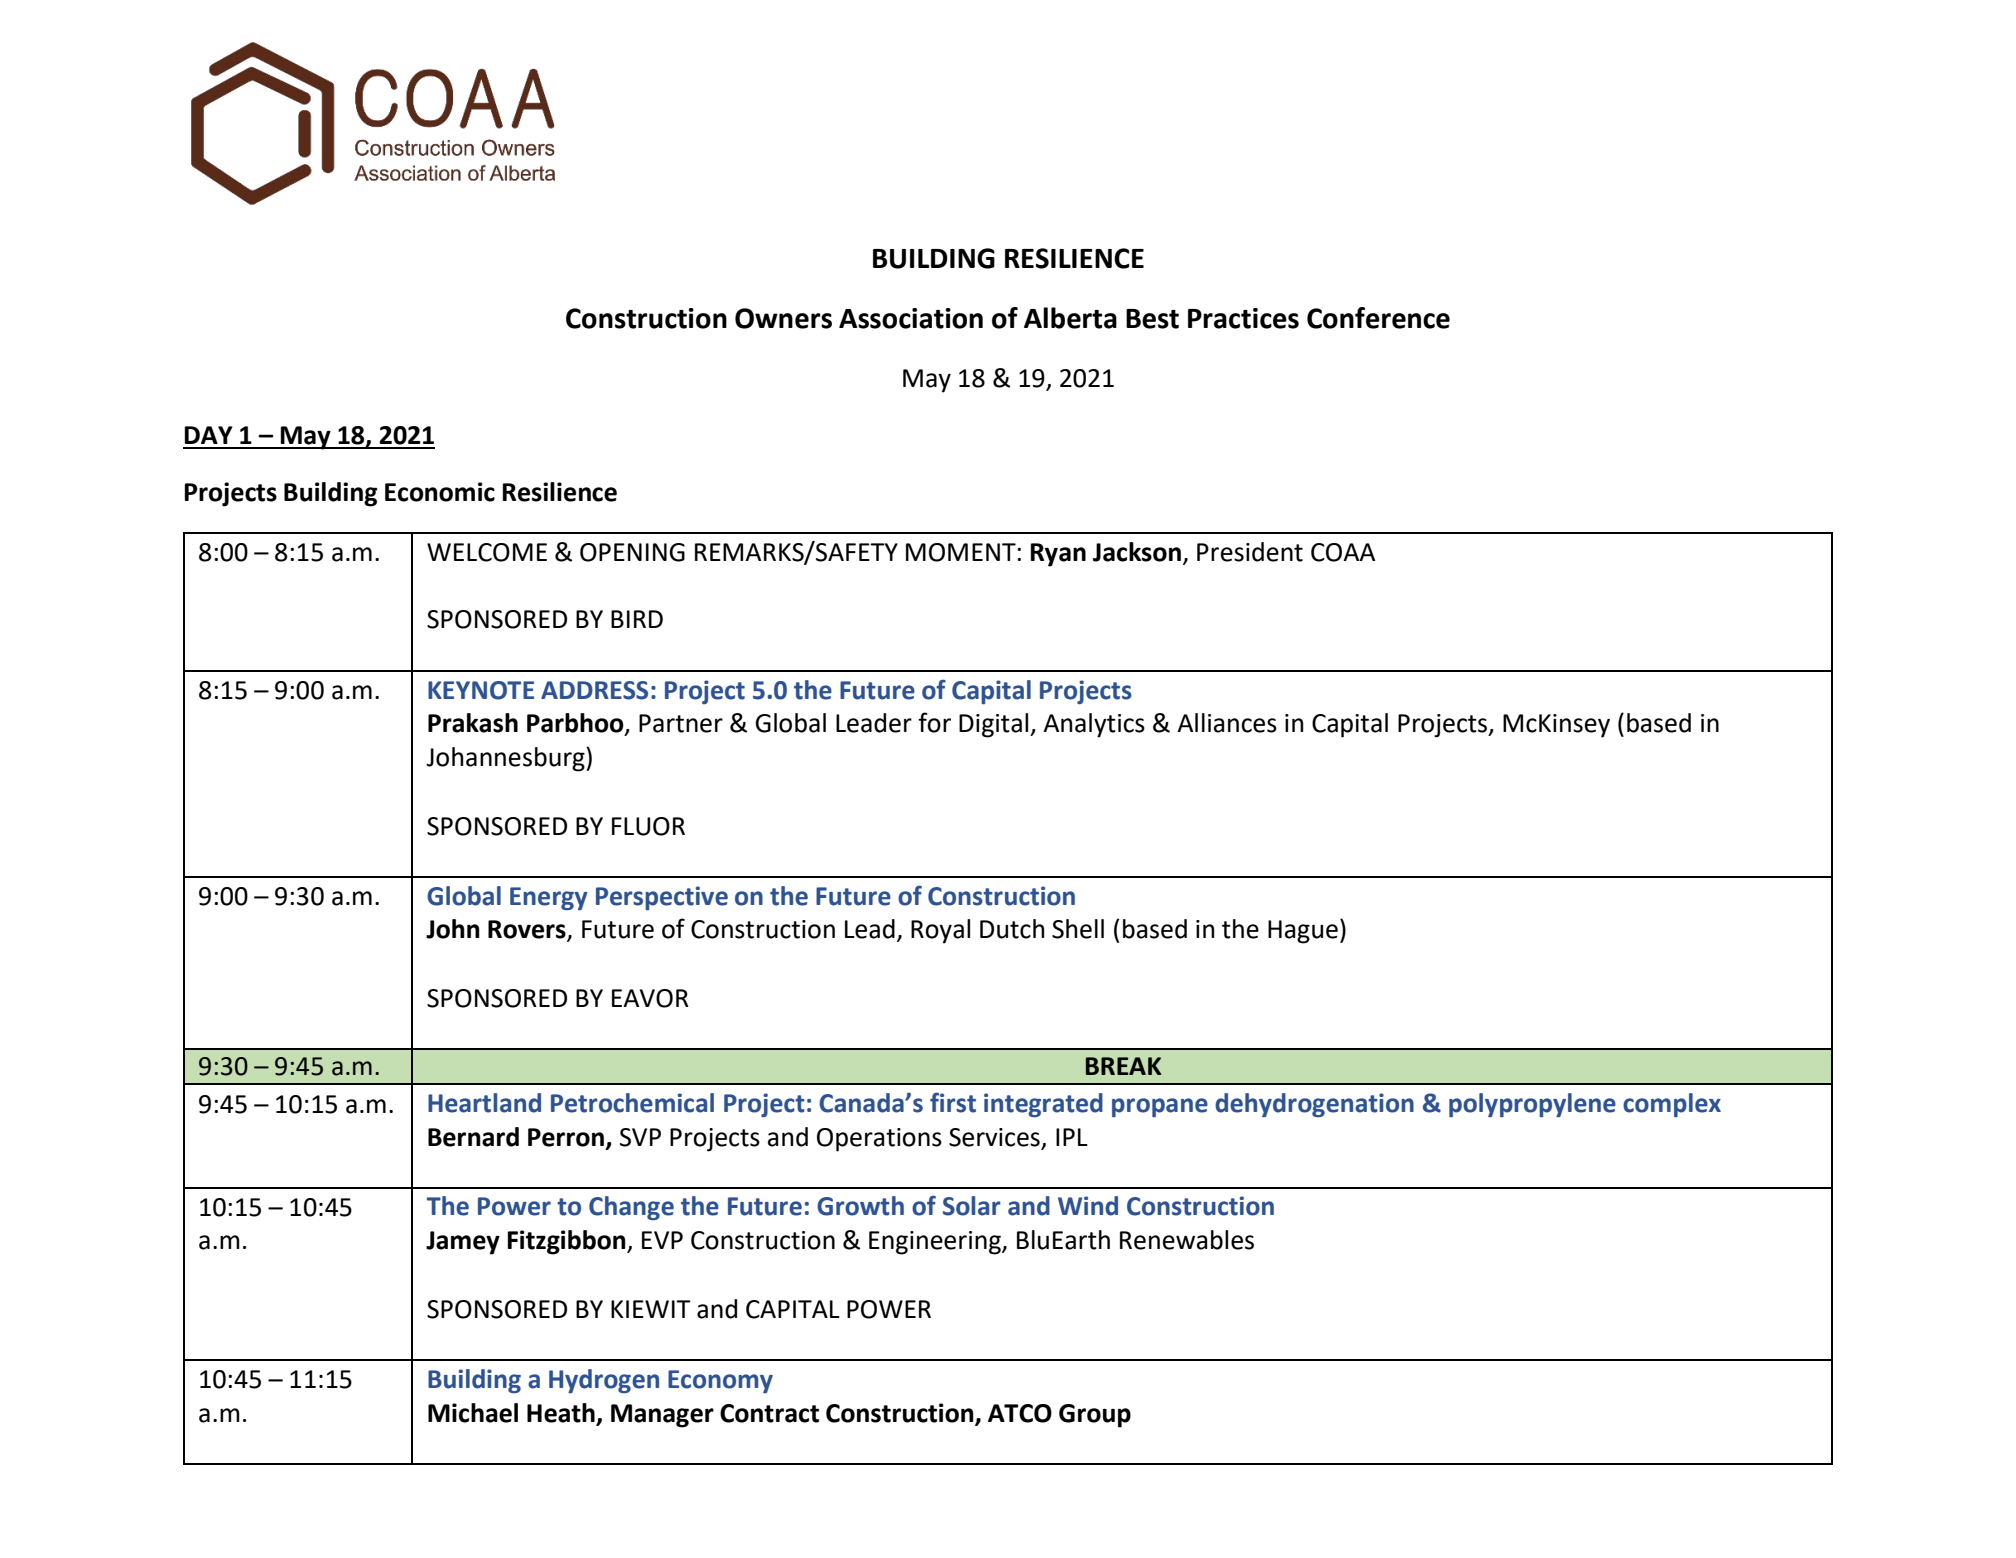 The width and height of the page is (2016, 1558). What do you see at coordinates (1095, 1416) in the page?
I see `Group` at bounding box center [1095, 1416].
